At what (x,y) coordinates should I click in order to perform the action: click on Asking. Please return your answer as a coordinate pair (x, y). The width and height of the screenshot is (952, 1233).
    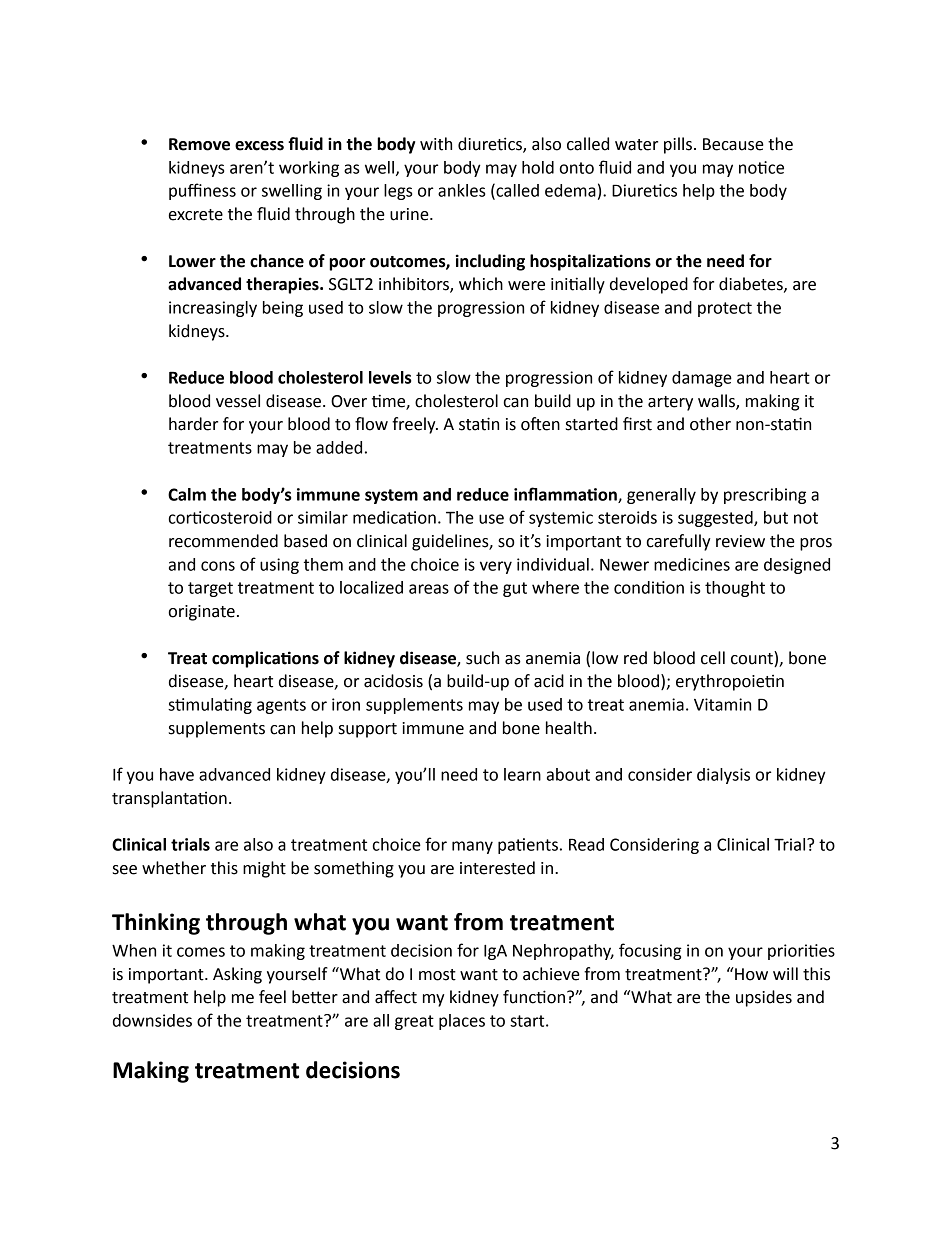
    Looking at the image, I should click on (237, 975).
